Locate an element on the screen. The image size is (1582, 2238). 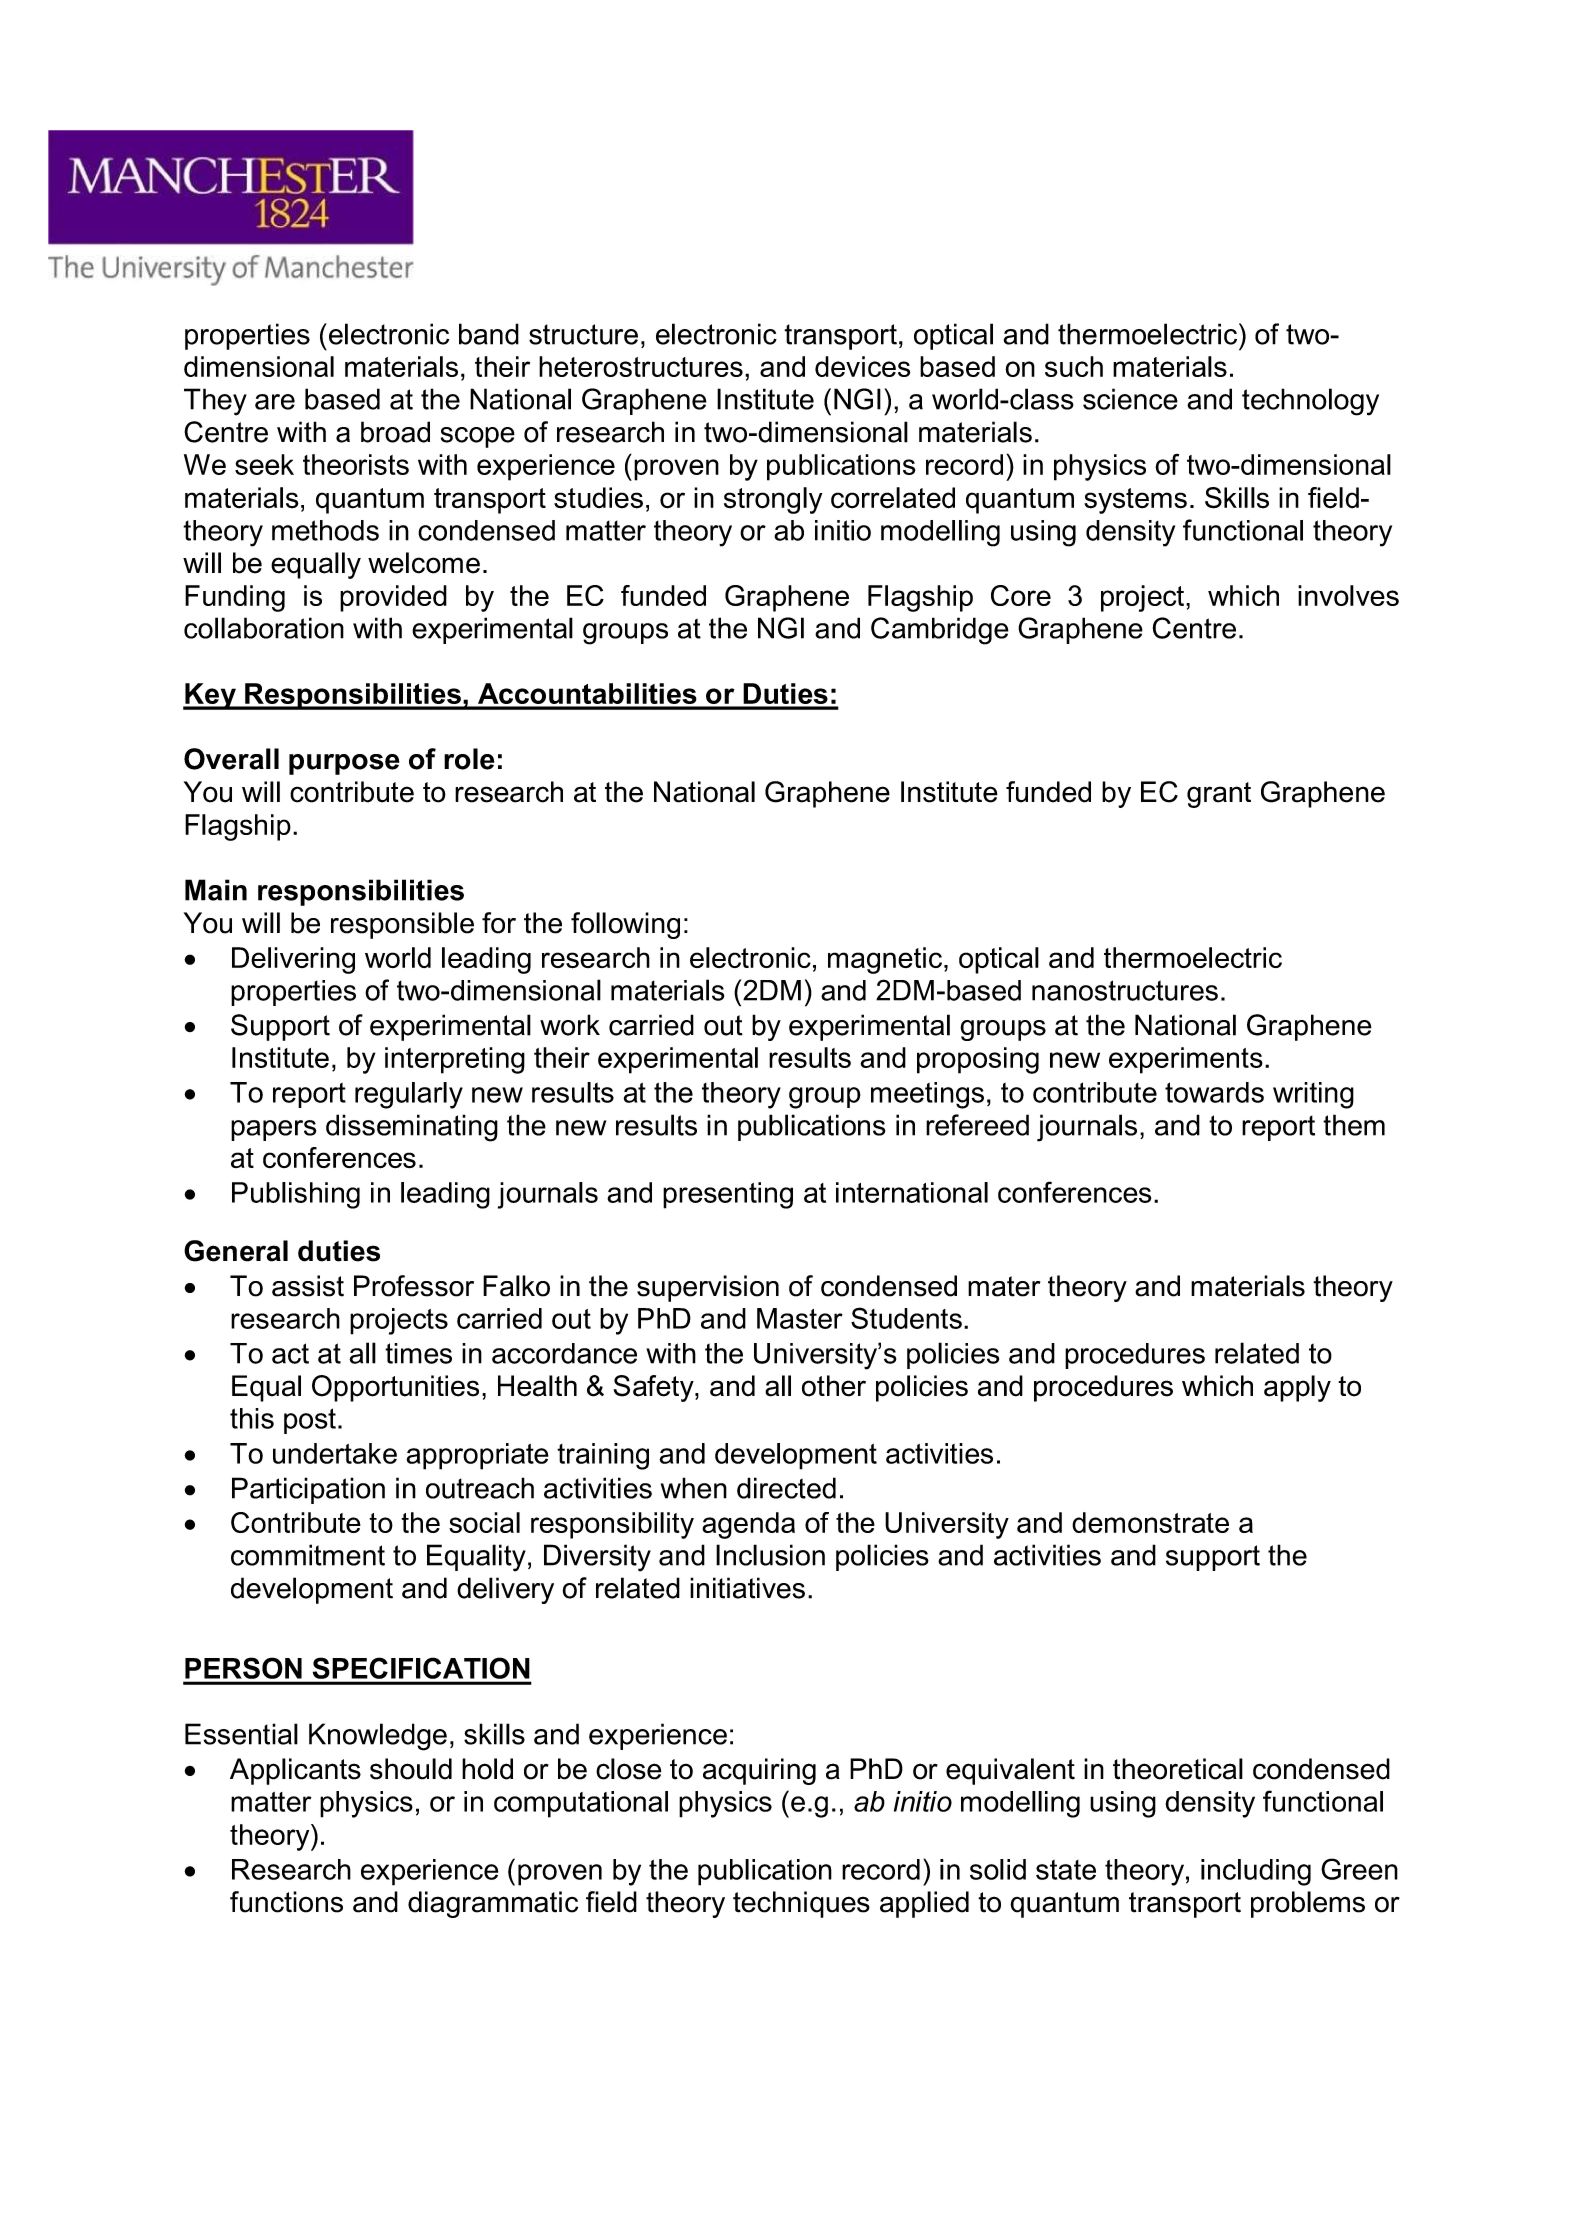
devices is located at coordinates (862, 366).
